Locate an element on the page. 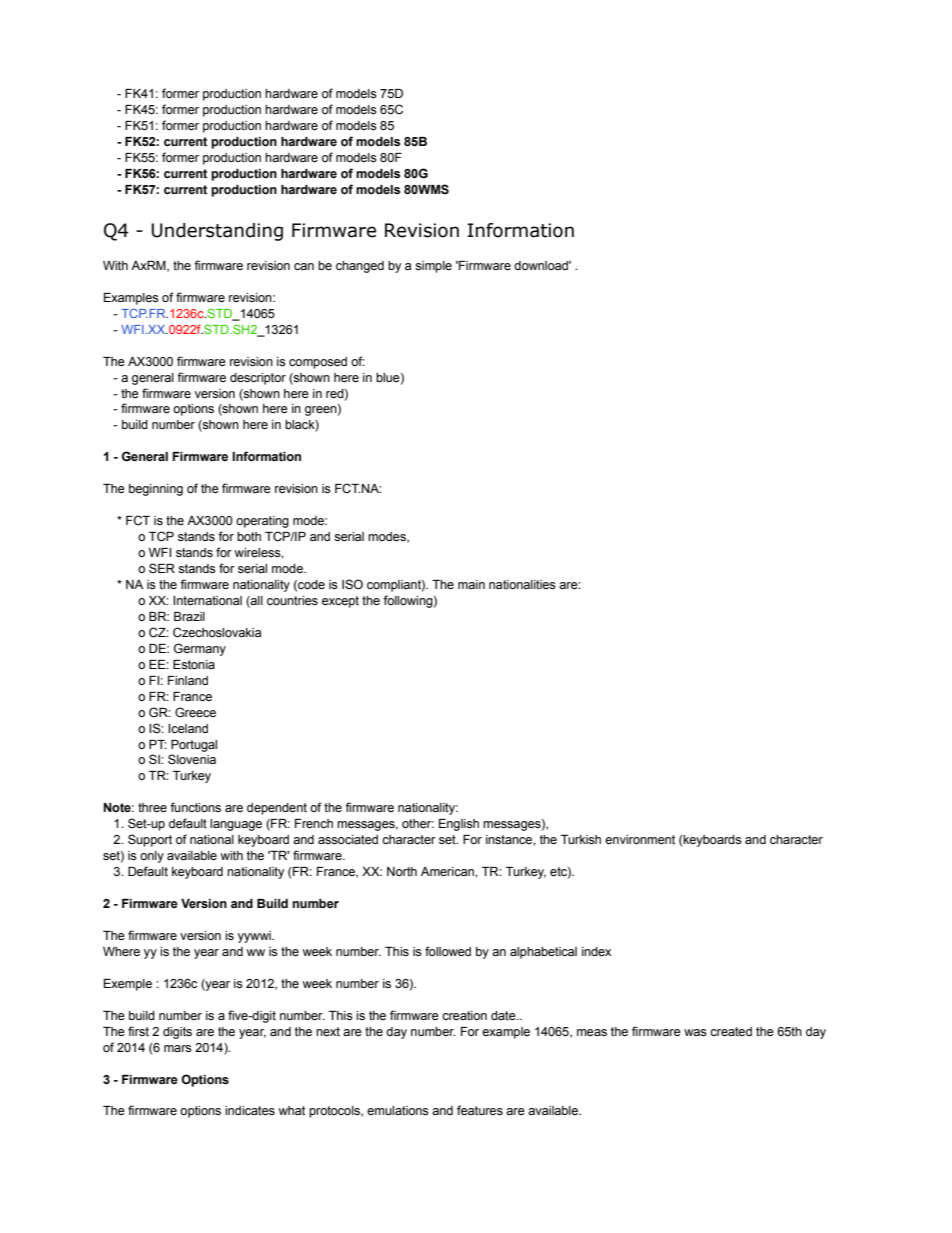 This image has height=1233, width=952. mars is located at coordinates (178, 1049).
